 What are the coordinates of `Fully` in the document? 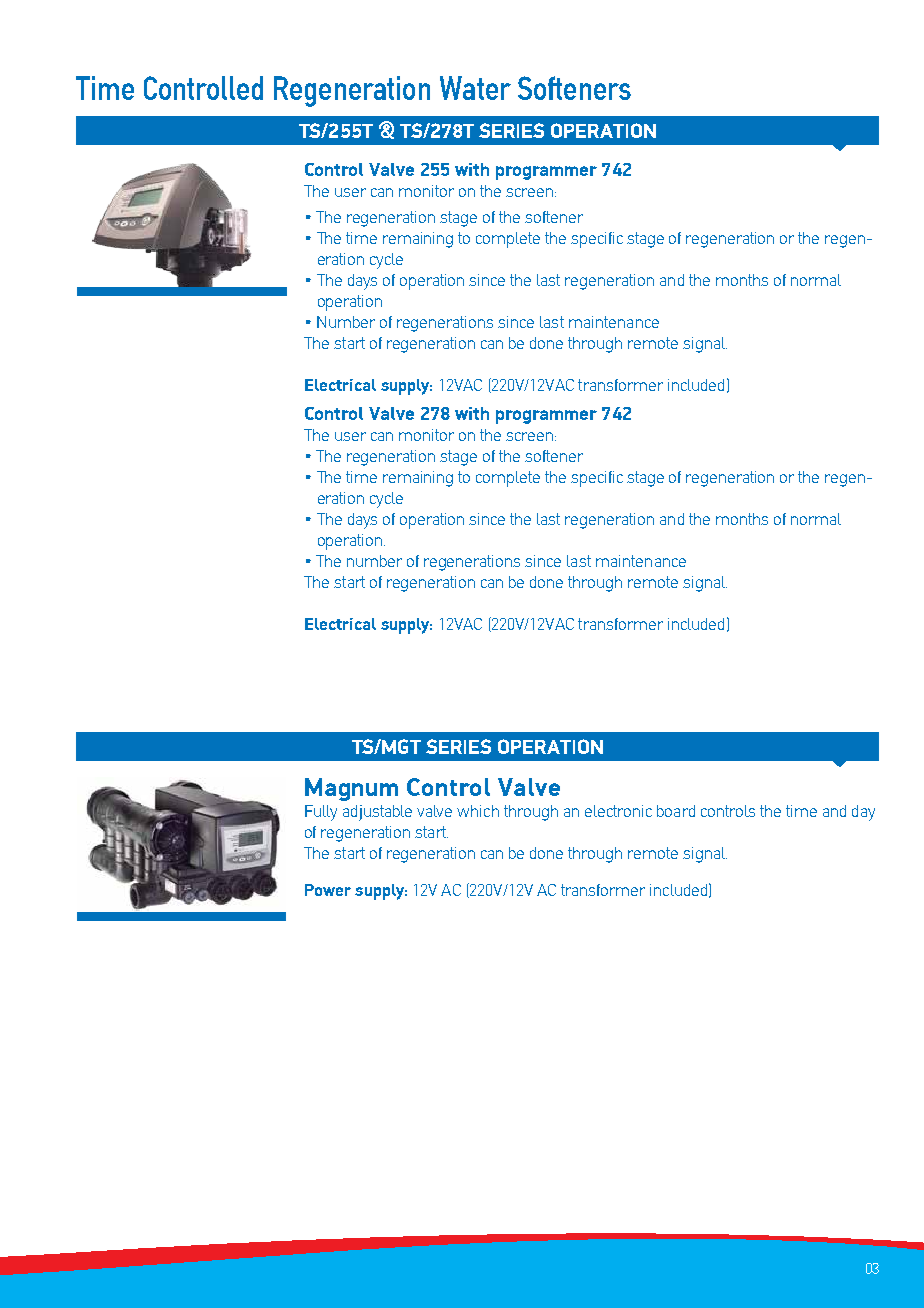 It's located at (321, 813).
